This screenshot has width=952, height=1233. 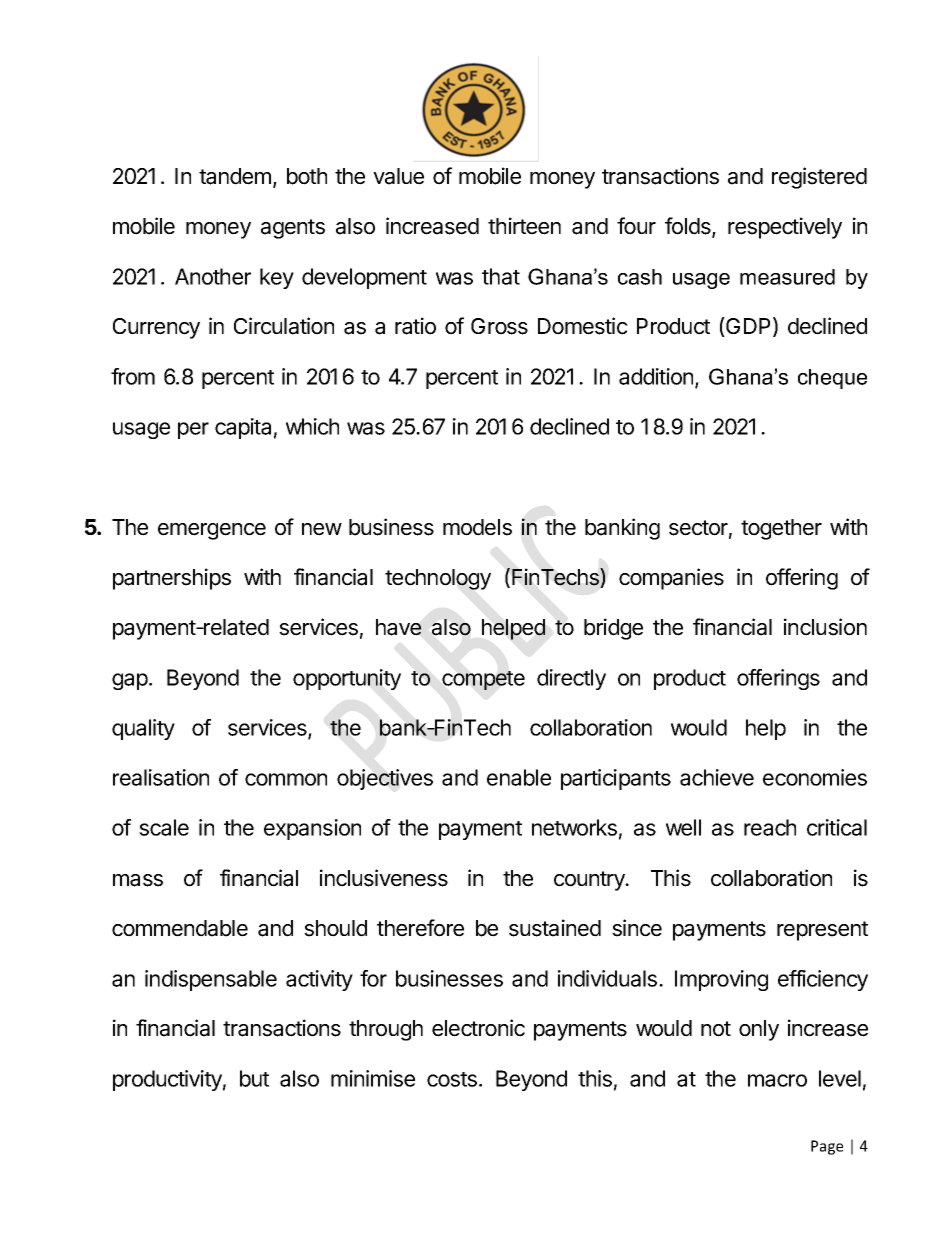 What do you see at coordinates (785, 228) in the screenshot?
I see `respectively` at bounding box center [785, 228].
